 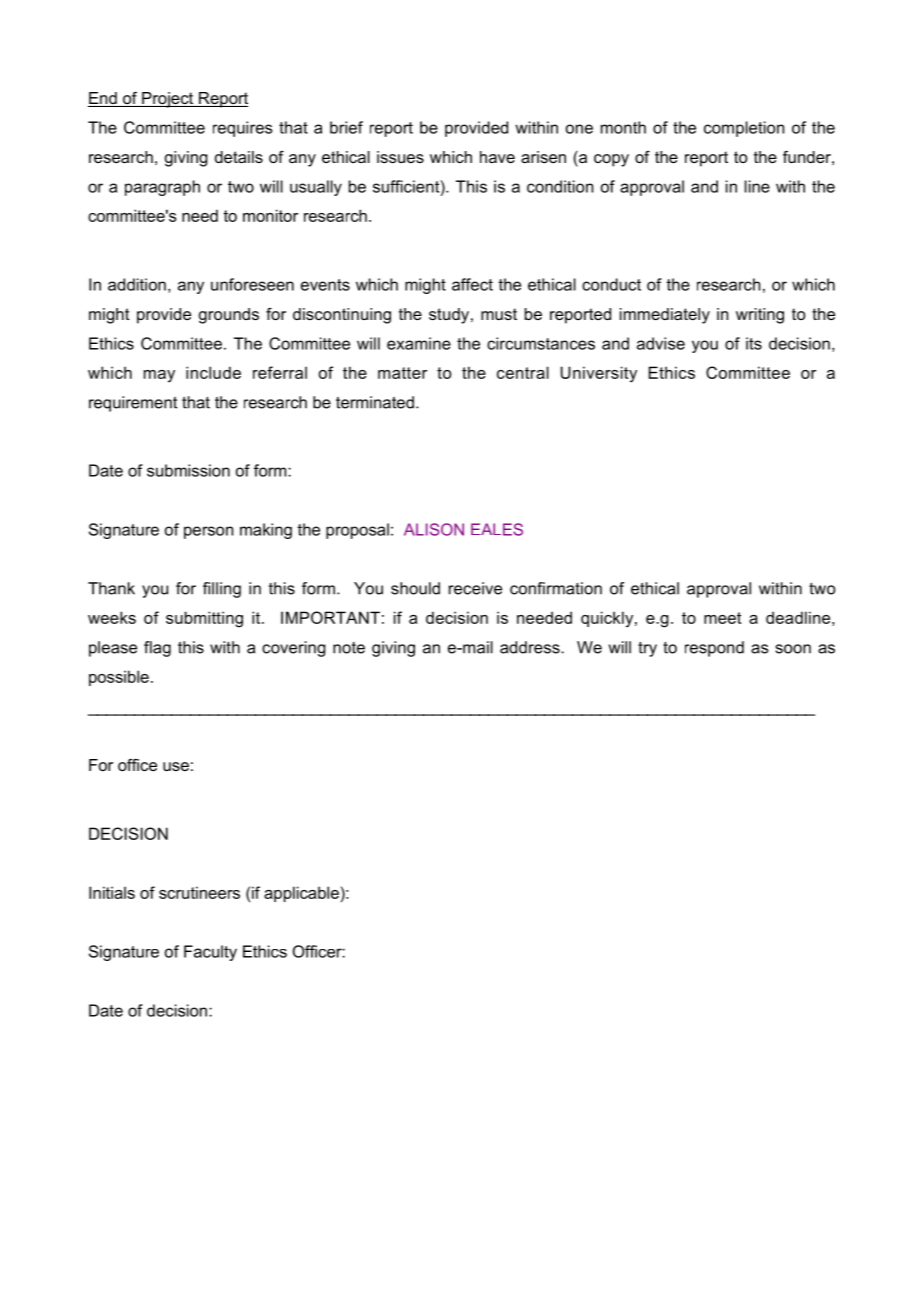 I want to click on Project, so click(x=168, y=100).
